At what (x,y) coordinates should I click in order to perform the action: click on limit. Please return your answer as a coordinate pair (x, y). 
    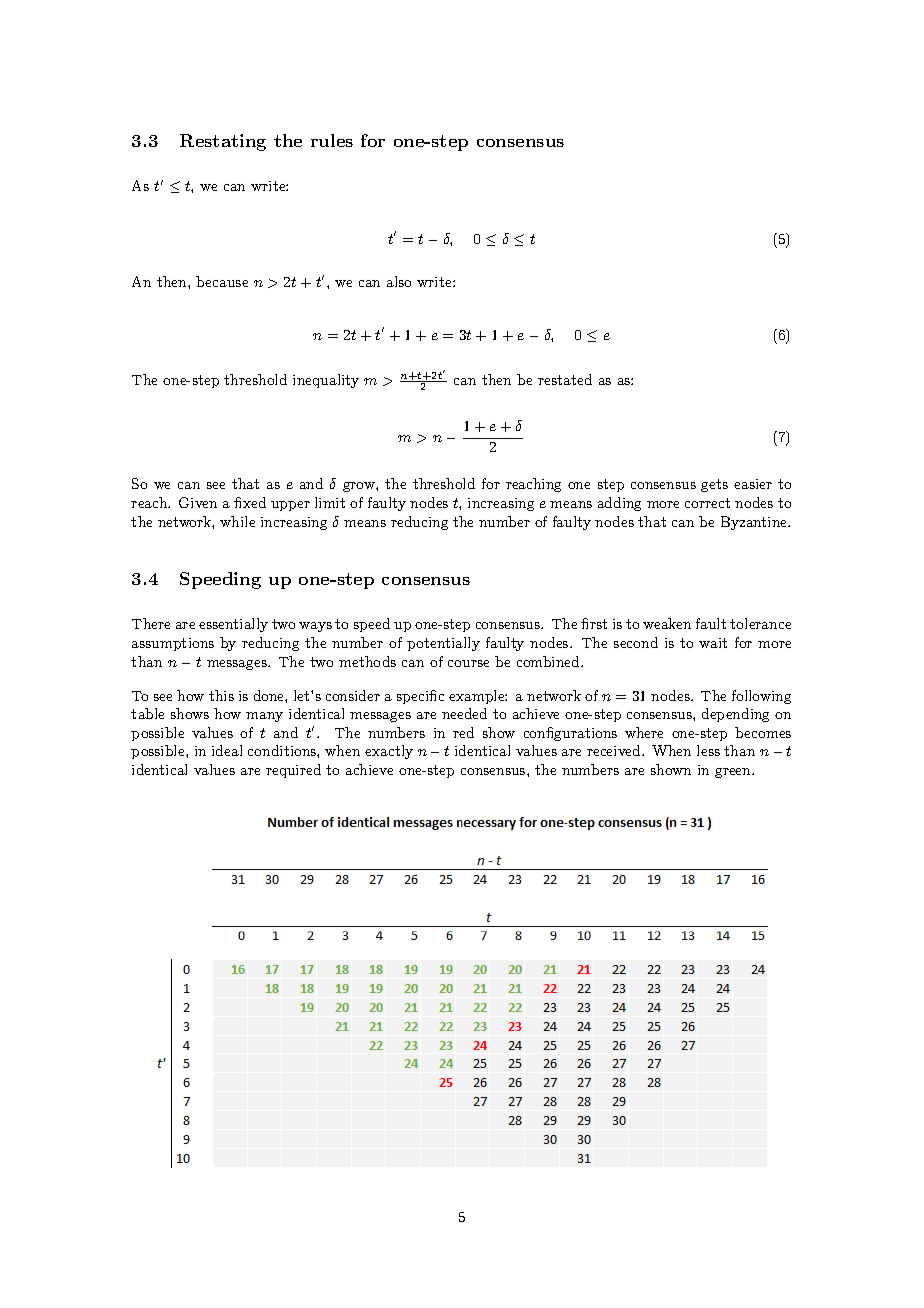
    Looking at the image, I should click on (330, 502).
